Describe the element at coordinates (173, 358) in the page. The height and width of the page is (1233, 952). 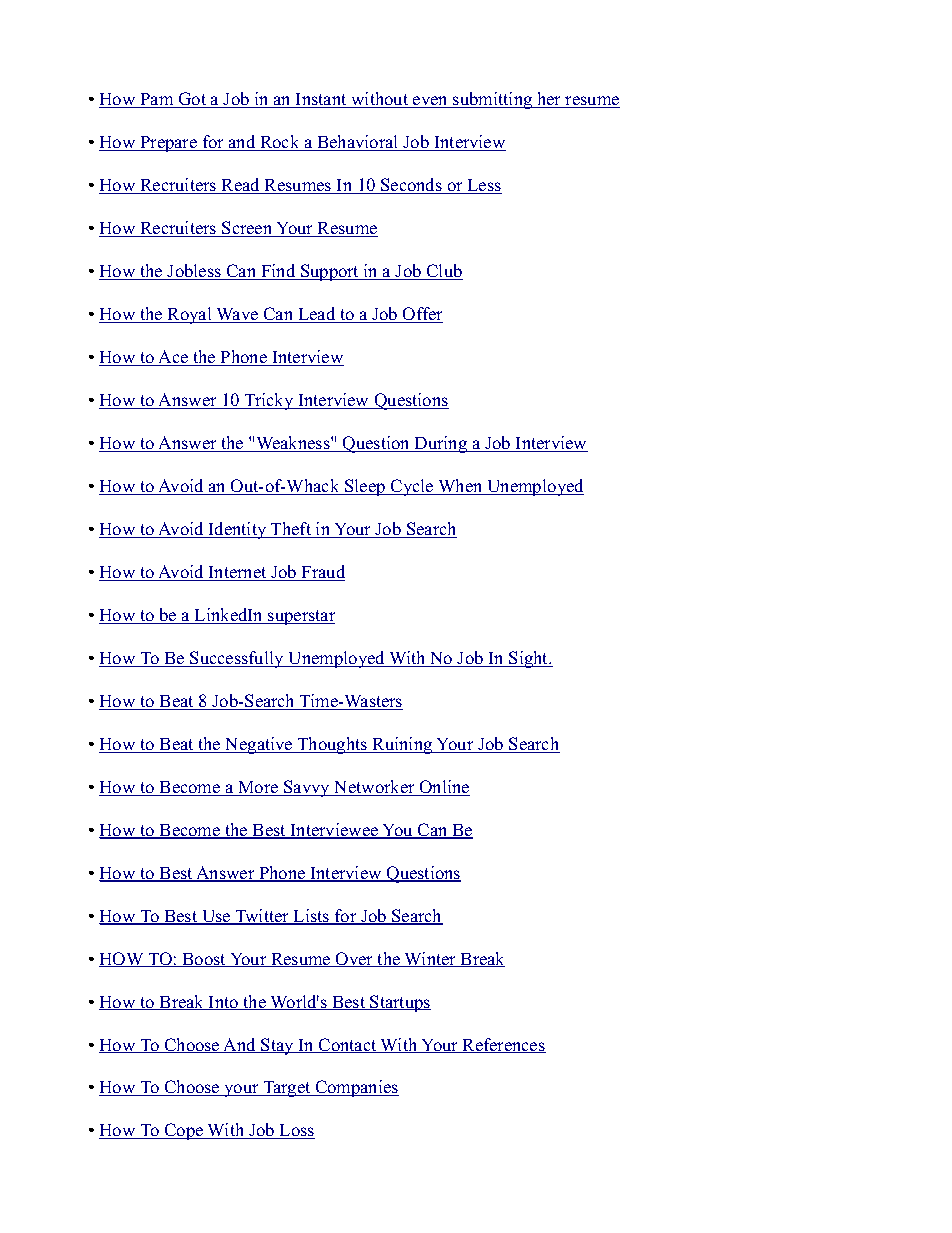
I see `Ace` at that location.
